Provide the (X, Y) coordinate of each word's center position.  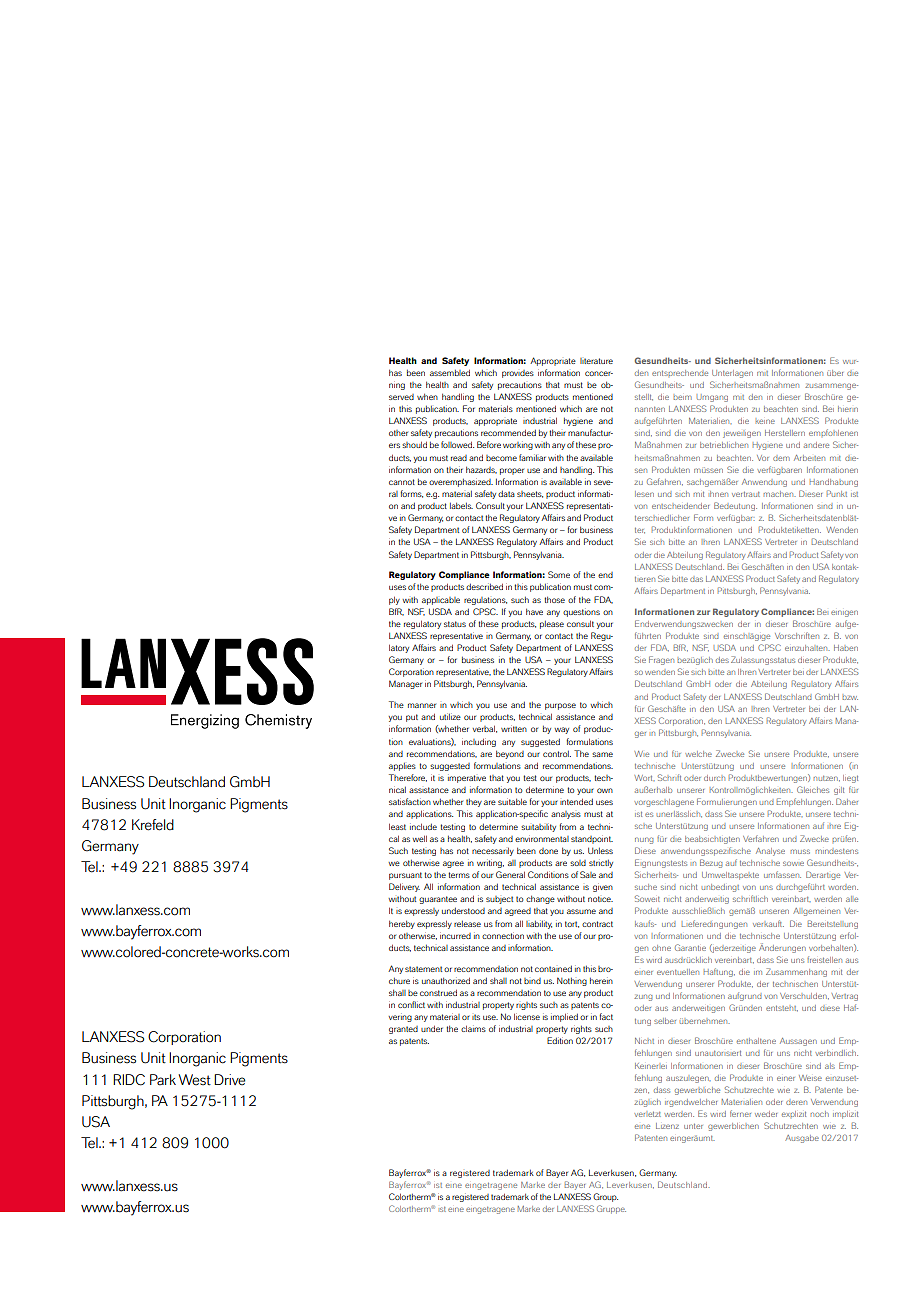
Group (605, 1197)
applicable (441, 601)
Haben (846, 648)
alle (852, 899)
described (484, 586)
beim (682, 397)
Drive (229, 1080)
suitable (512, 801)
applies (402, 766)
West (194, 1080)
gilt (839, 791)
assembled (450, 372)
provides (518, 374)
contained (553, 968)
